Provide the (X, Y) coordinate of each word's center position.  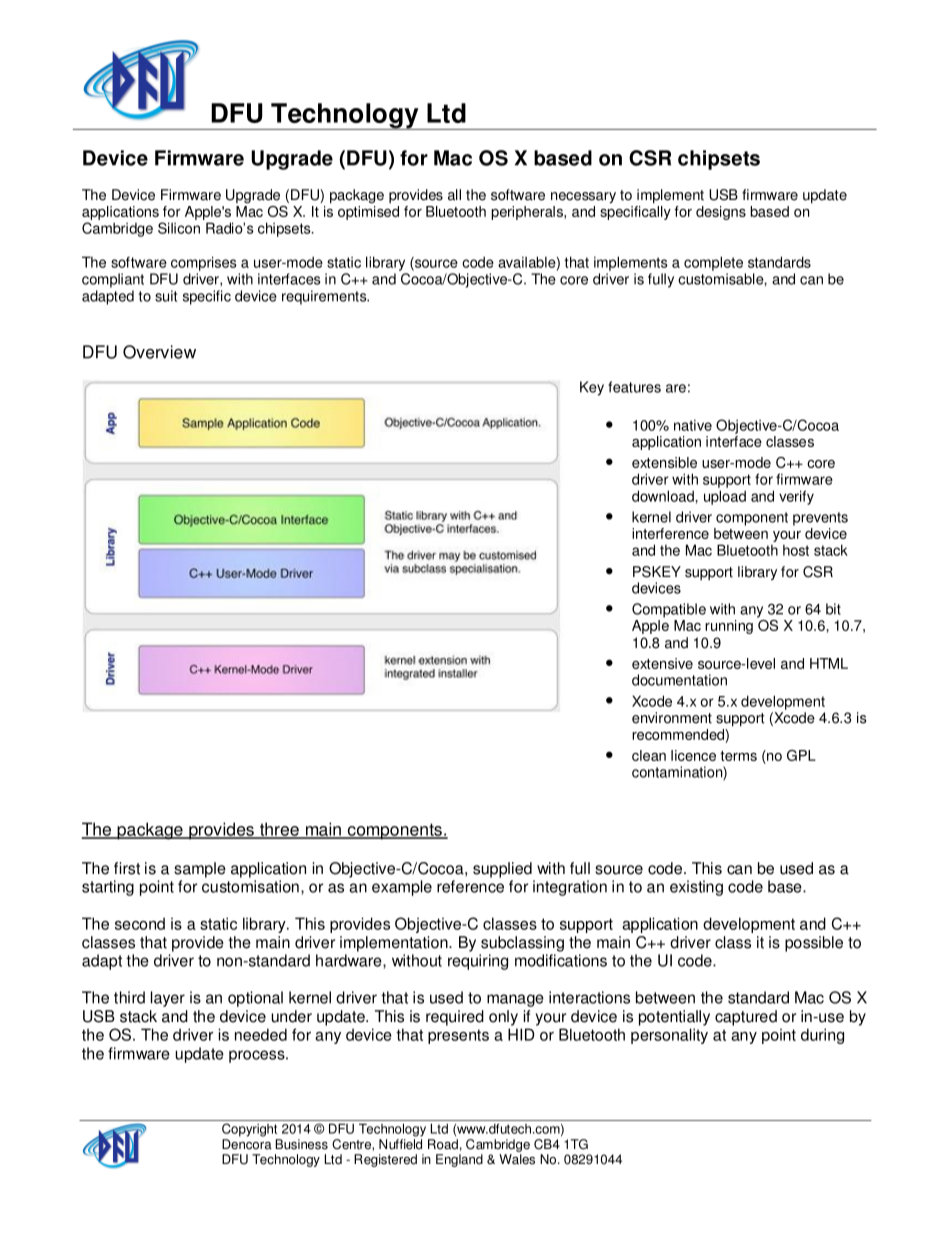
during (822, 1036)
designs (721, 213)
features (634, 387)
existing (696, 888)
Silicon (179, 228)
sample (200, 870)
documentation (679, 680)
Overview (159, 352)
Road (443, 1144)
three (279, 830)
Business (301, 1144)
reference (470, 886)
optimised (368, 213)
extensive (662, 663)
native (693, 425)
